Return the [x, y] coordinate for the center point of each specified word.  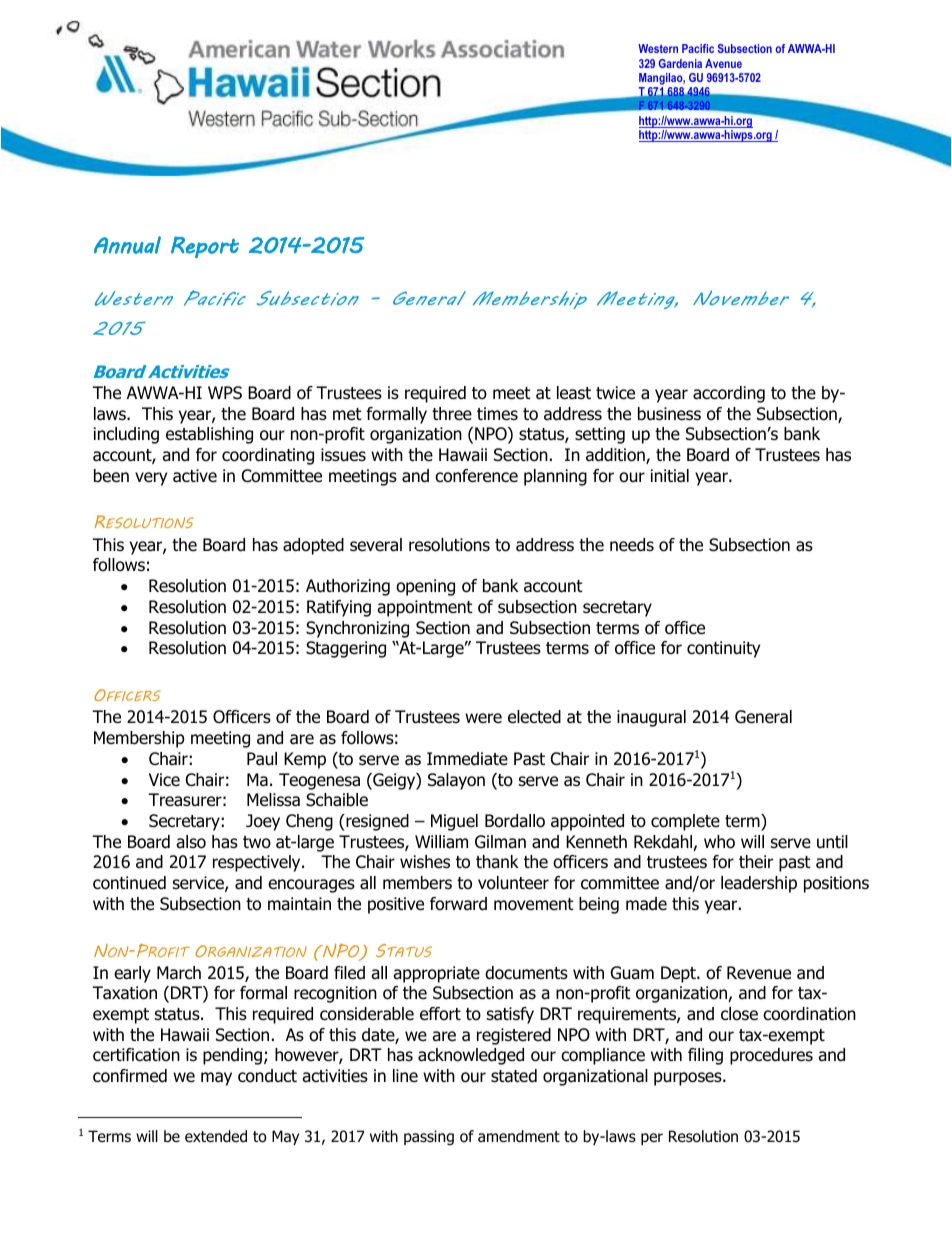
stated [514, 1076]
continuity [723, 649]
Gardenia [680, 63]
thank [497, 862]
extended [216, 1136]
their [756, 862]
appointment [425, 608]
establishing [209, 435]
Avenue [723, 63]
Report [205, 247]
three [452, 414]
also [191, 842]
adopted [313, 546]
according [729, 394]
